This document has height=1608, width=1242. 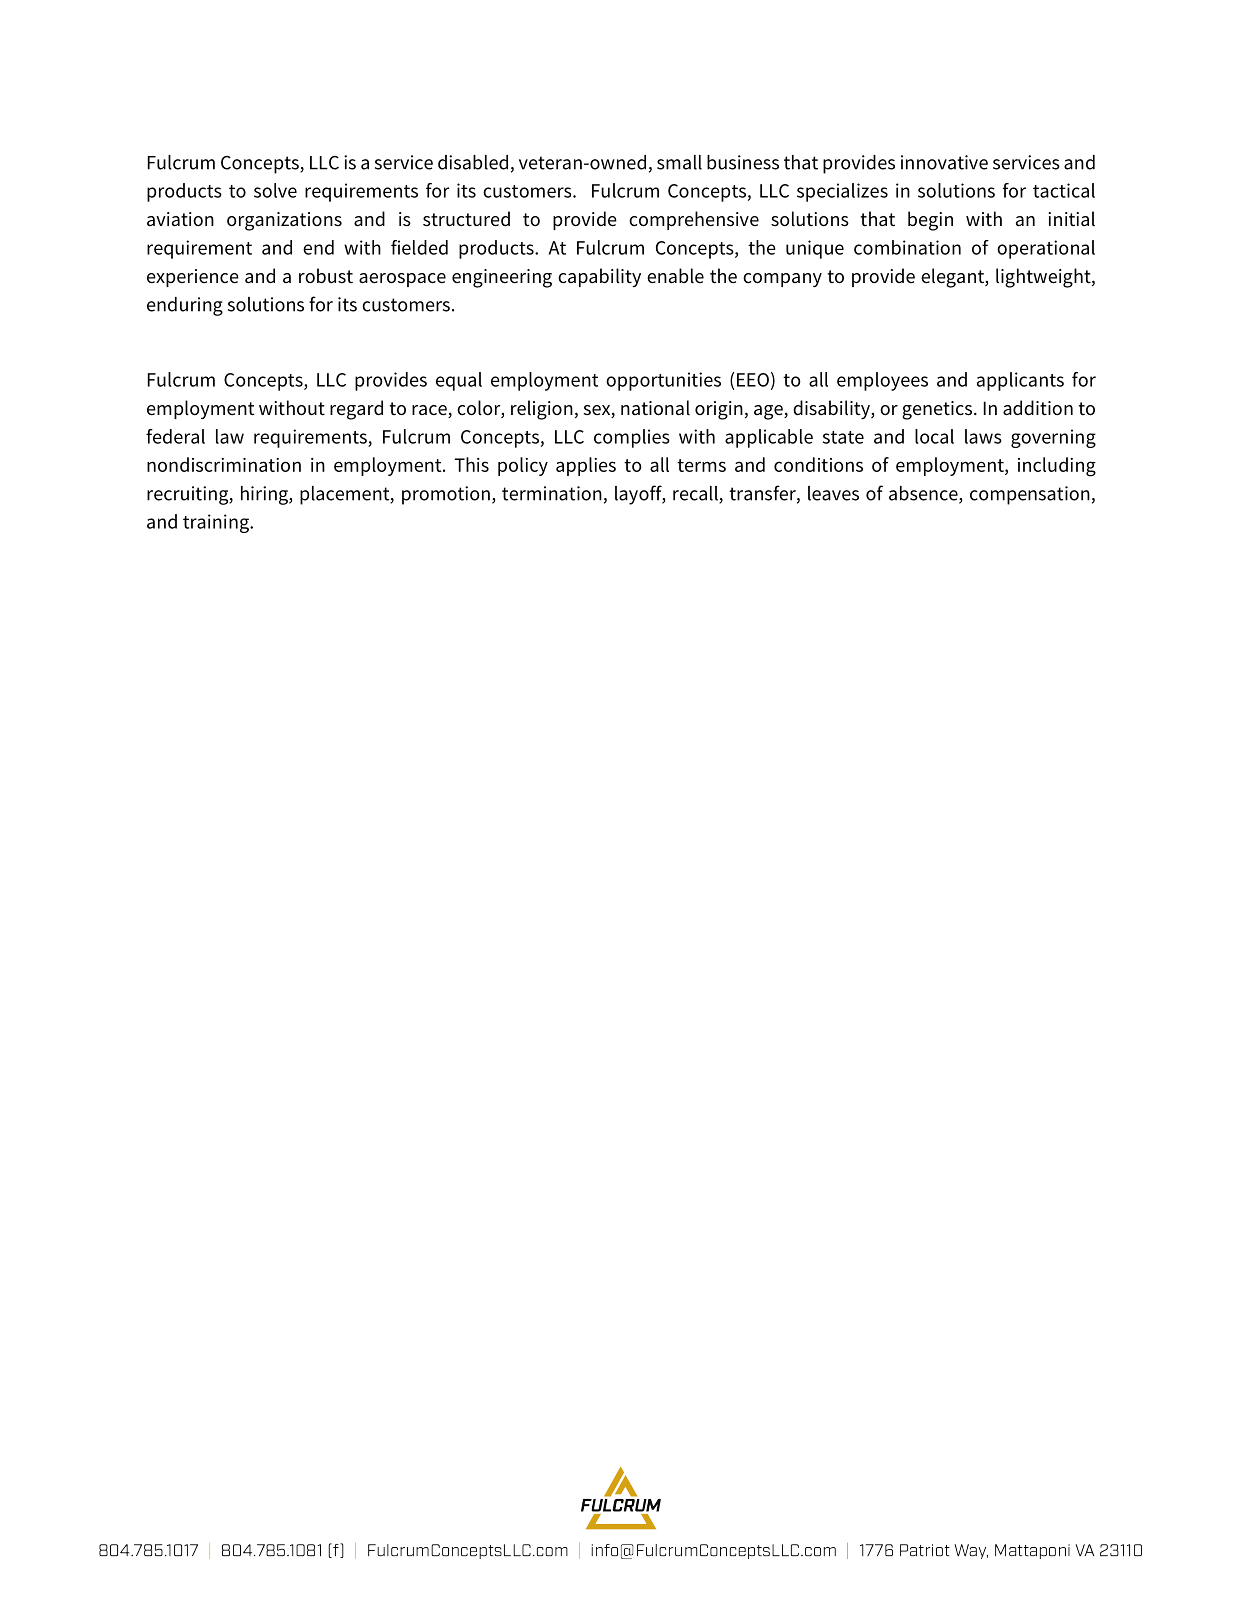 What do you see at coordinates (696, 494) in the document?
I see `recall` at bounding box center [696, 494].
